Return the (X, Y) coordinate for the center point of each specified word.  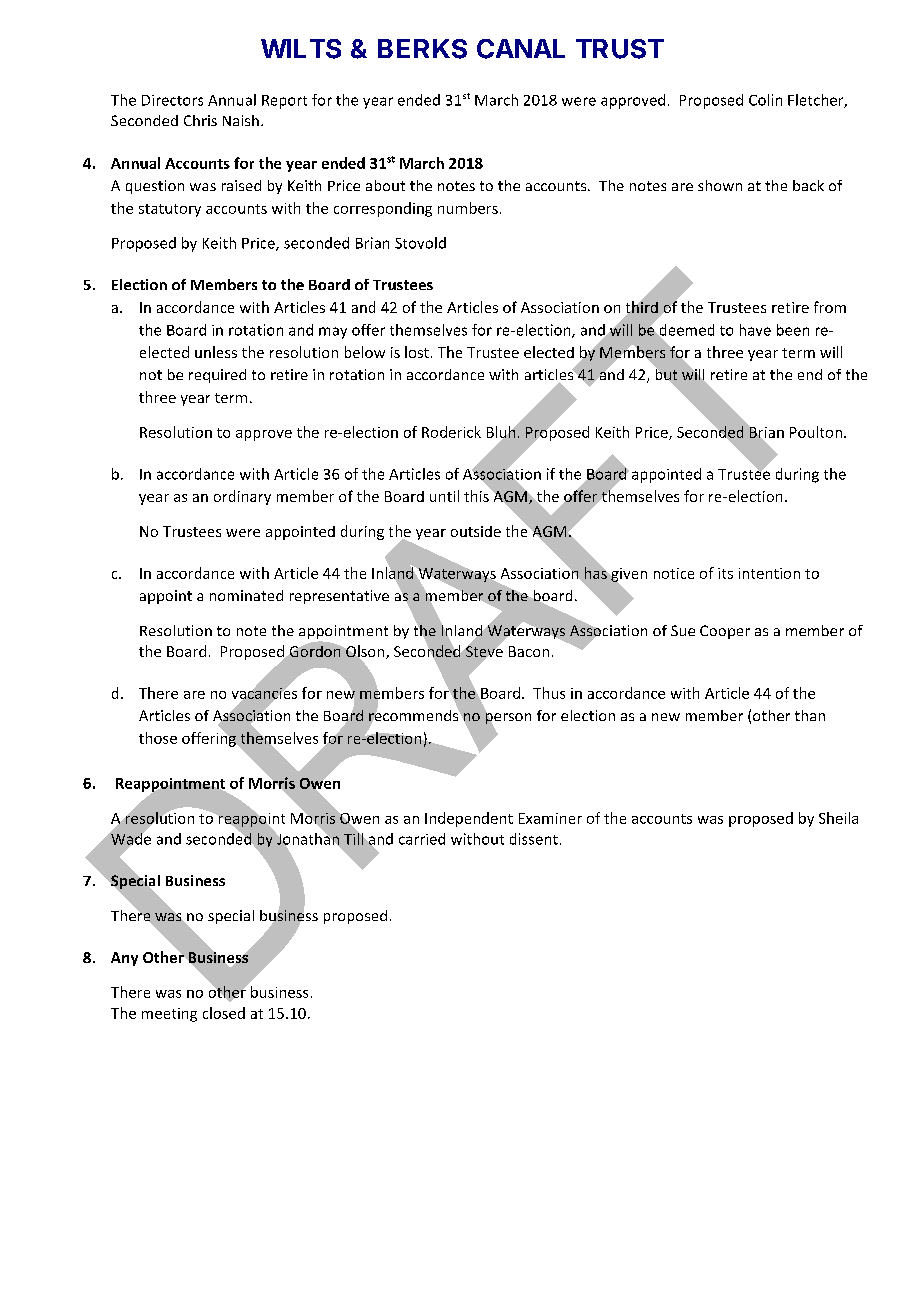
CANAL (521, 49)
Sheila (838, 818)
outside (476, 531)
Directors (172, 100)
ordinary (242, 497)
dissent (534, 839)
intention (769, 573)
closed (224, 1013)
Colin (765, 100)
